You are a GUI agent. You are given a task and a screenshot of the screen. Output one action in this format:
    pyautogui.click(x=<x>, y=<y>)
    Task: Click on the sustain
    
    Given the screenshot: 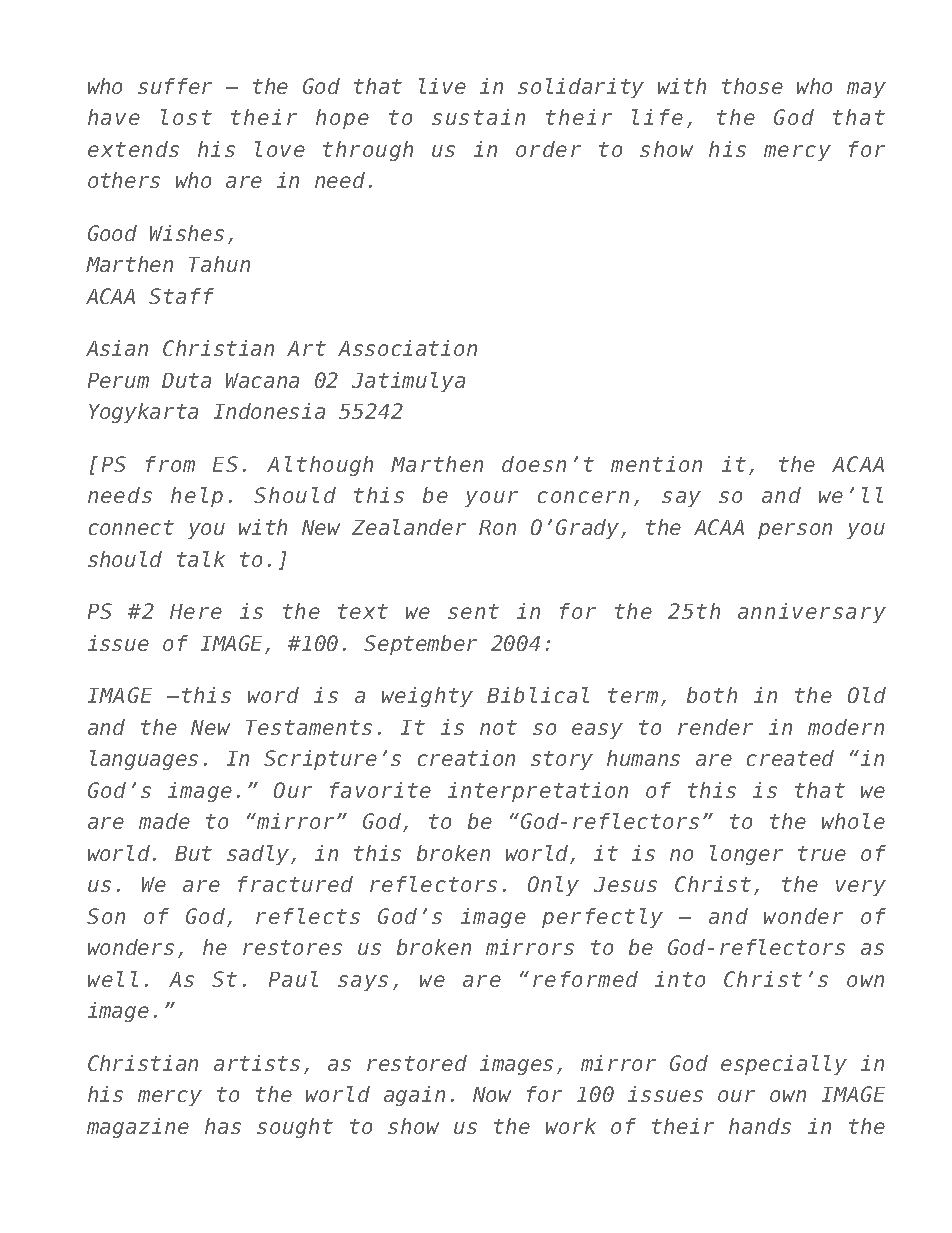 What is the action you would take?
    pyautogui.click(x=478, y=117)
